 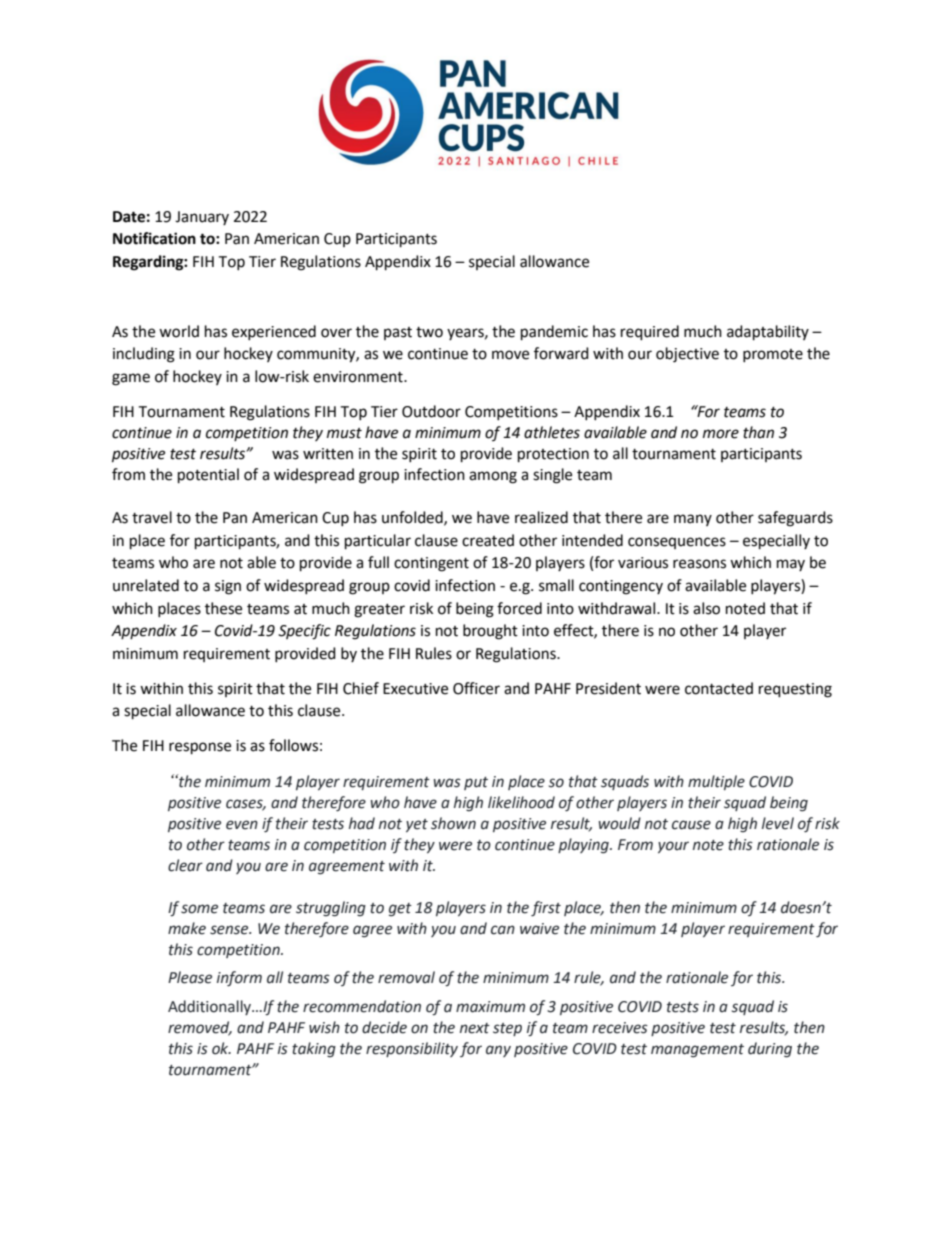 I want to click on Outdoor, so click(x=431, y=411).
